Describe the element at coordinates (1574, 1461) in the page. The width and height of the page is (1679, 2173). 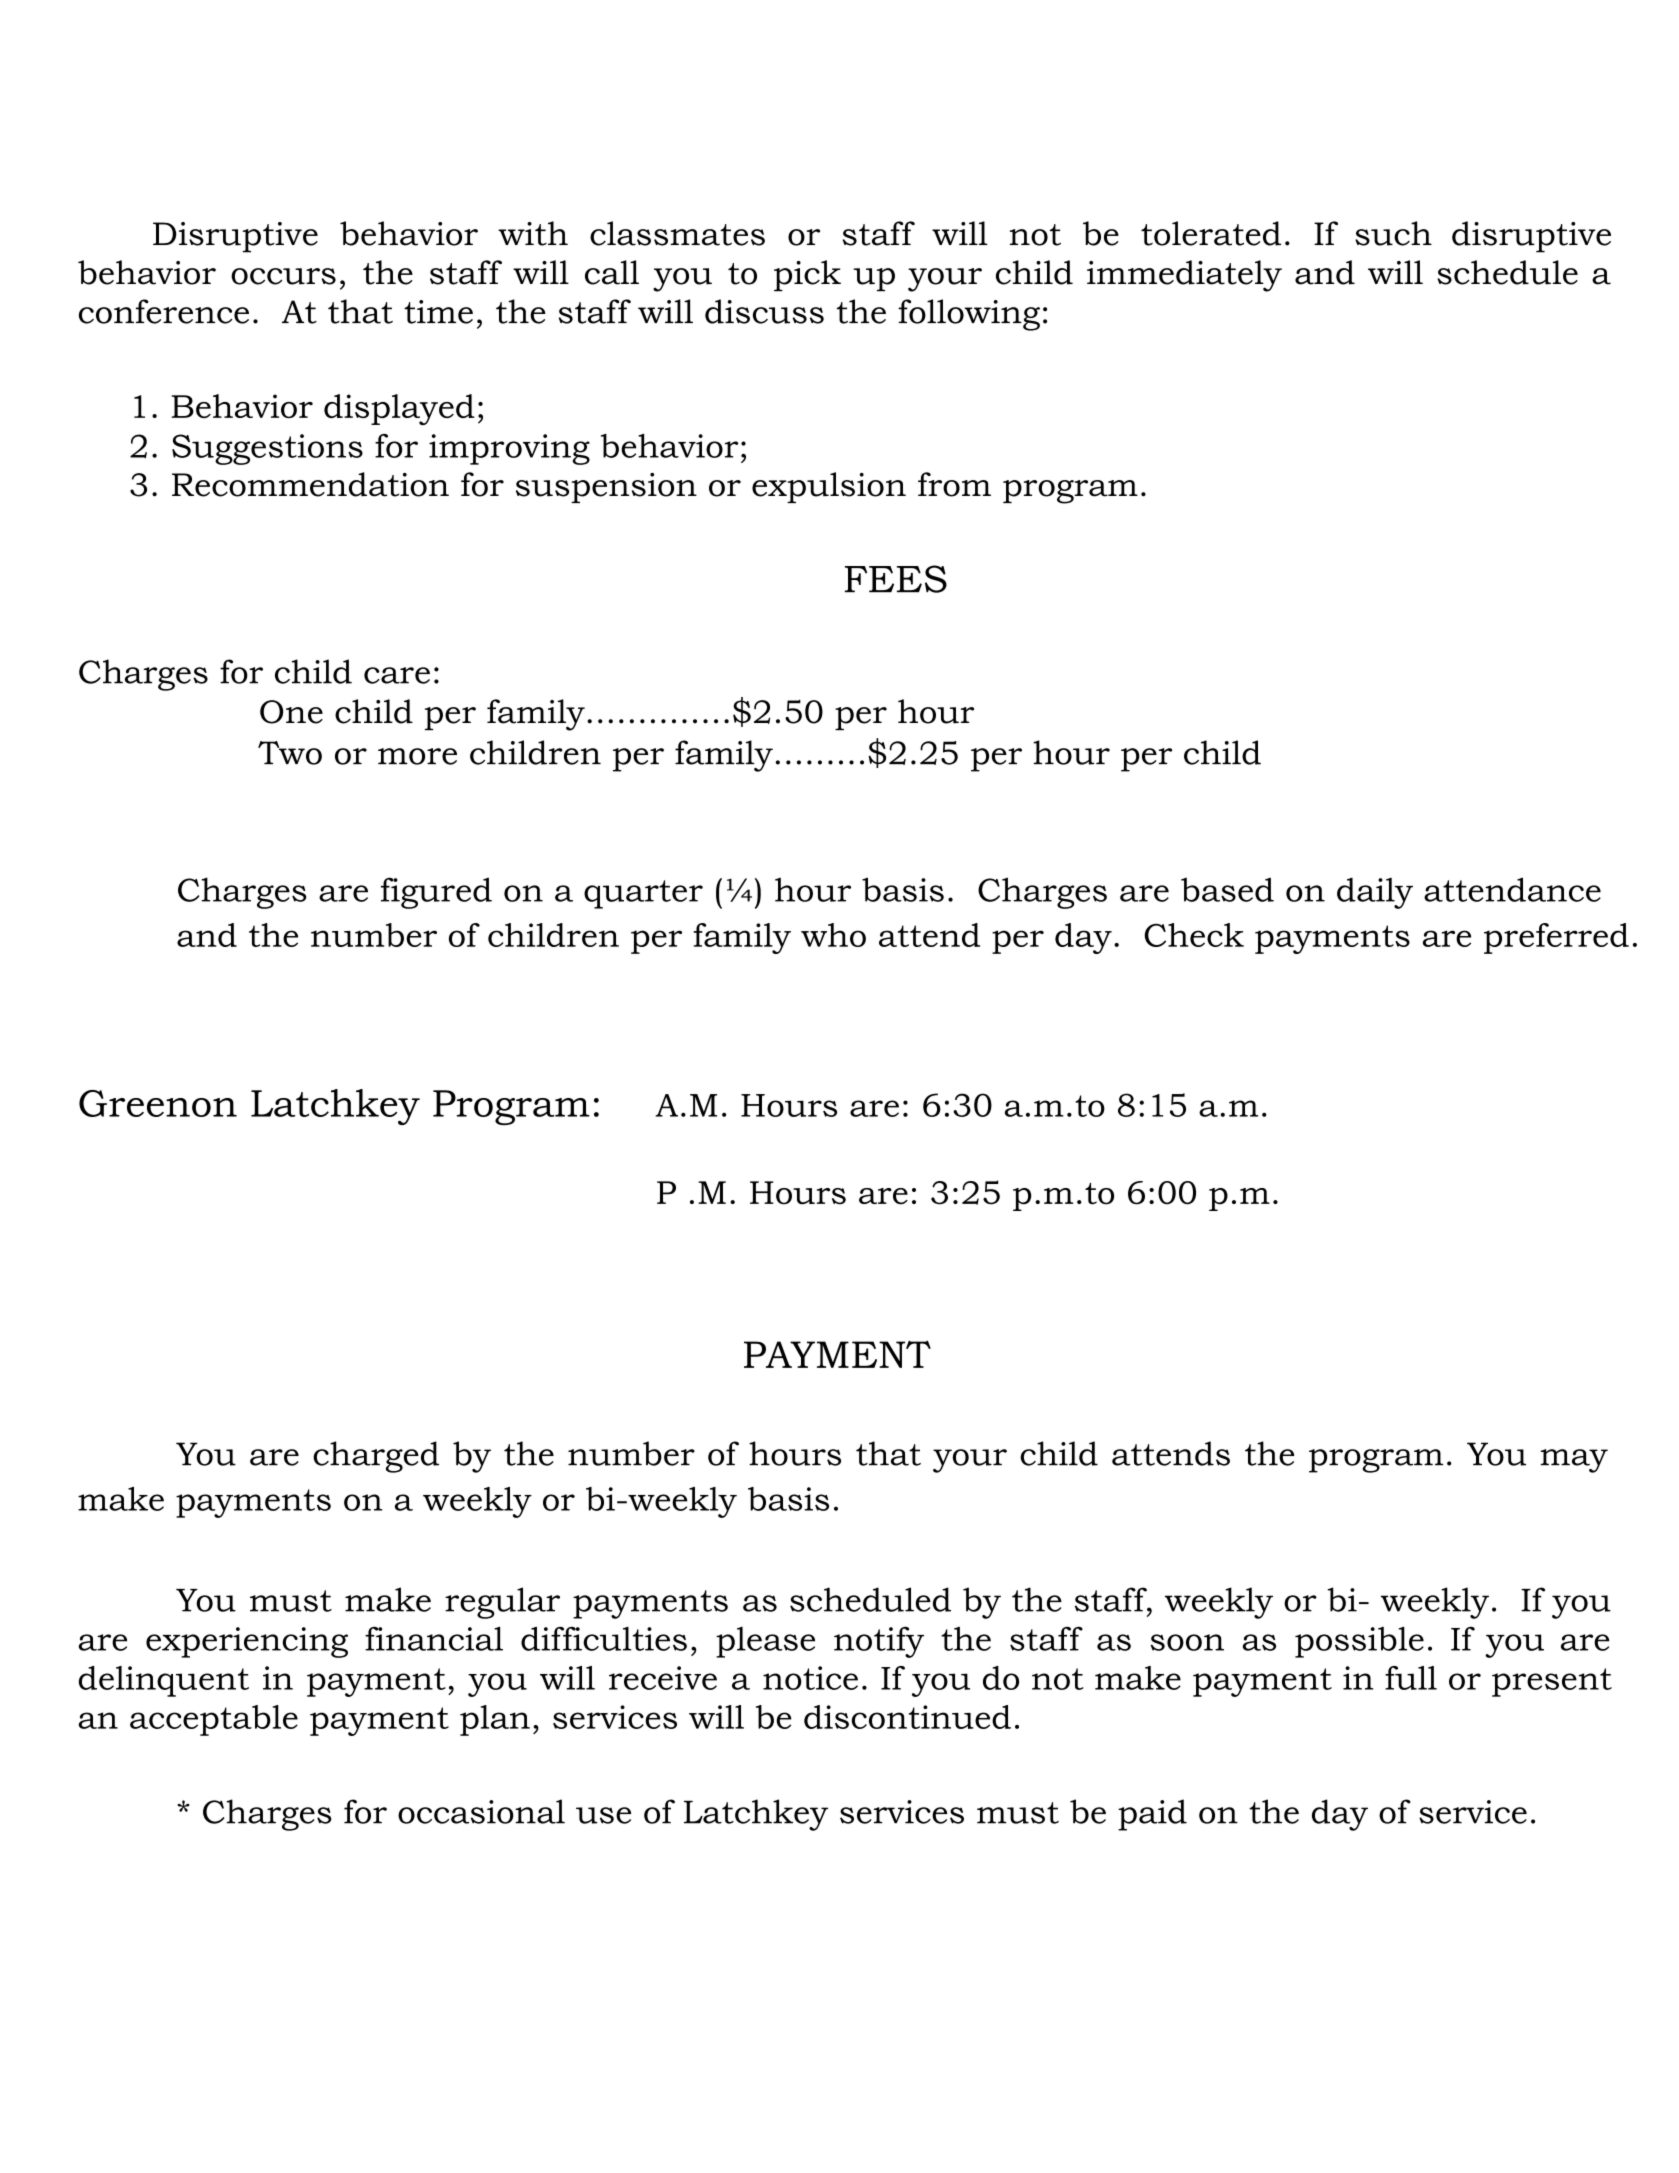
I see `may` at that location.
